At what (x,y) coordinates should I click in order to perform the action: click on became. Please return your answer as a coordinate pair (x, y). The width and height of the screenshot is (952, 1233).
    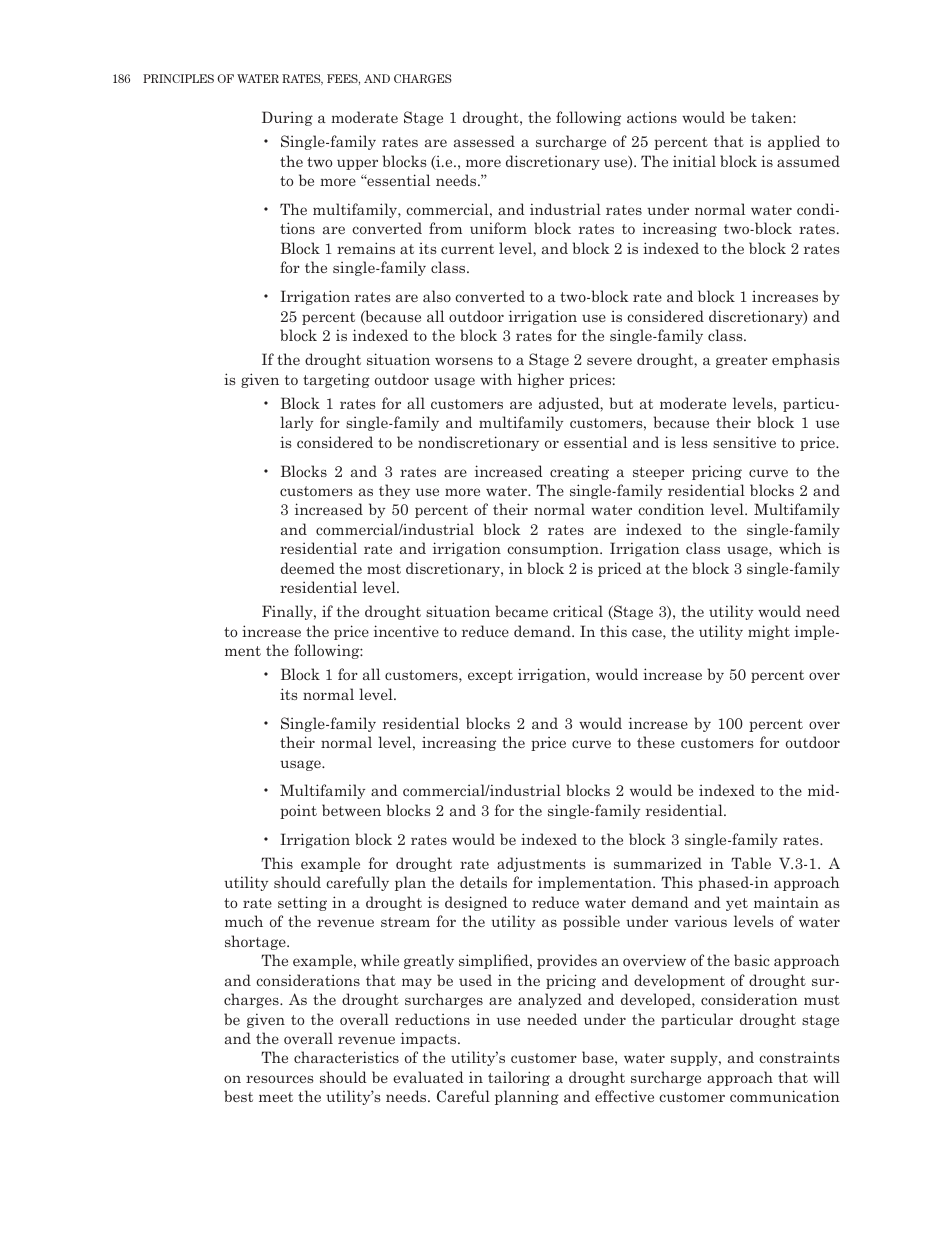
    Looking at the image, I should click on (521, 611).
